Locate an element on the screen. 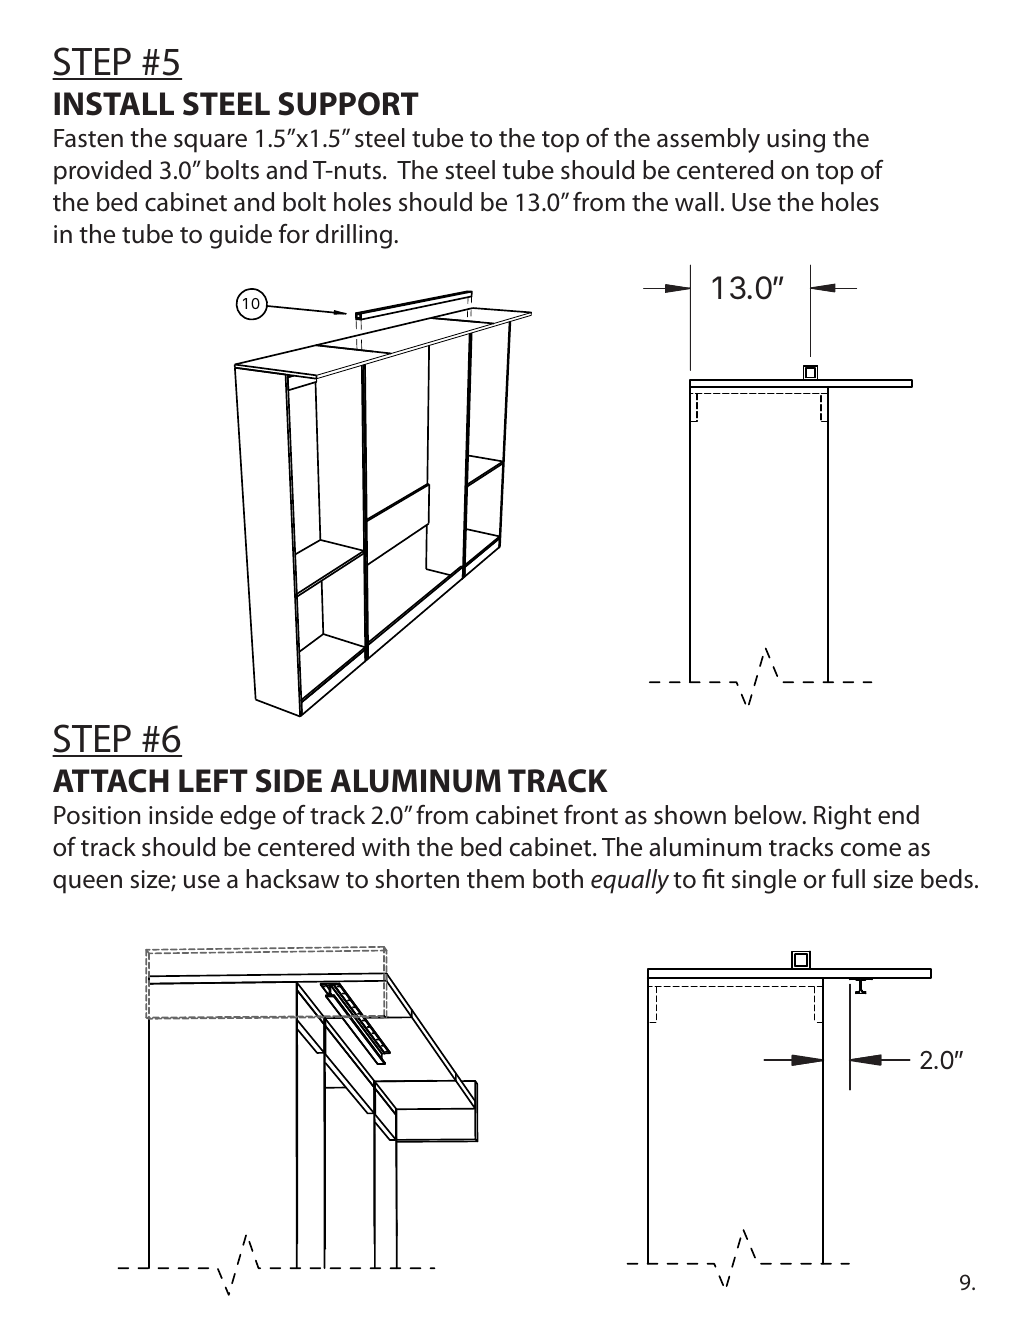  guide is located at coordinates (241, 236).
